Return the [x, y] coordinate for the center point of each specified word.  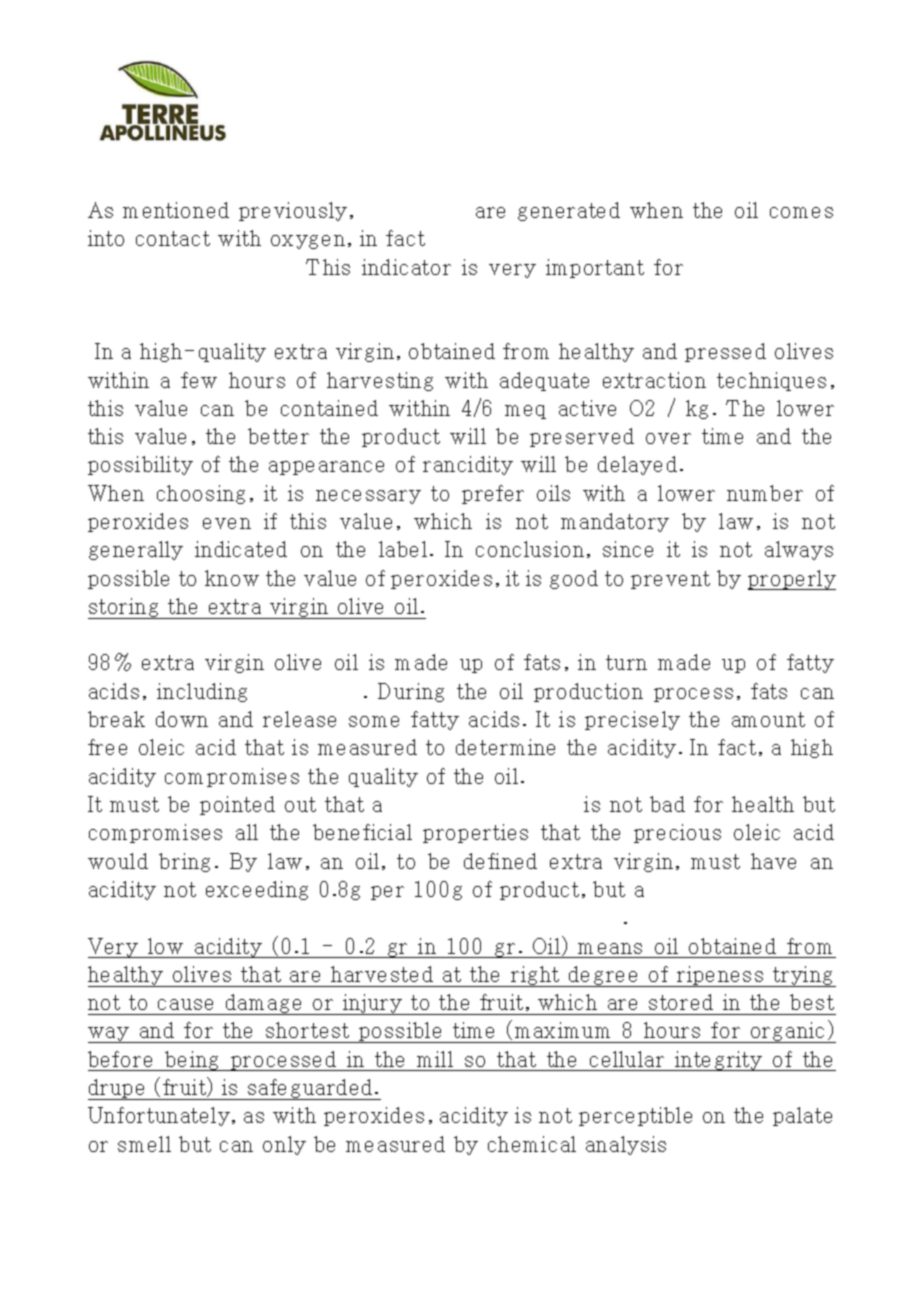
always [799, 550]
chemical [532, 1144]
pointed [237, 805]
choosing [201, 494]
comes [801, 212]
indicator [406, 267]
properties [475, 833]
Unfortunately [160, 1116]
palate [802, 1116]
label [403, 549]
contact [173, 238]
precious [677, 833]
